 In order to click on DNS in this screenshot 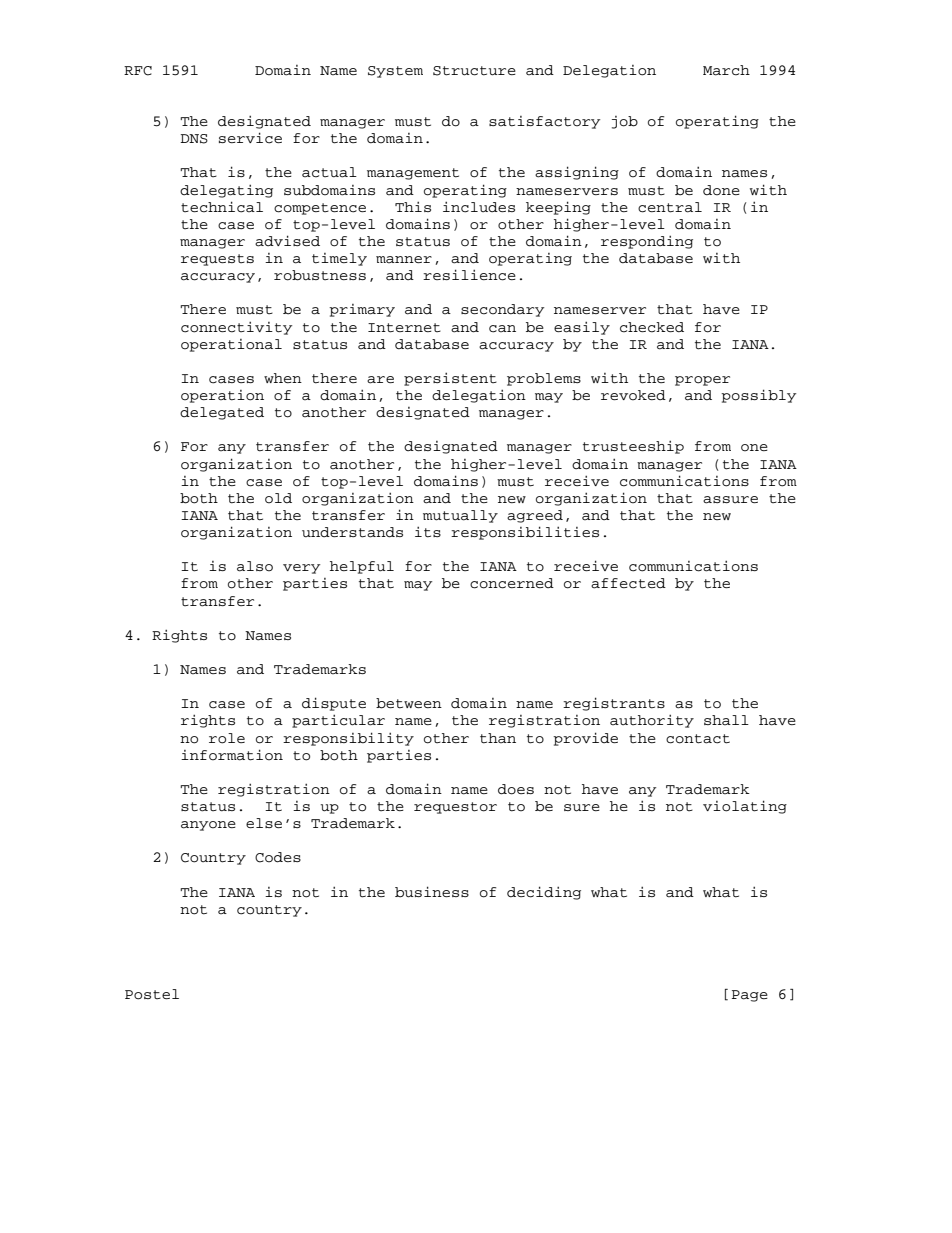, I will do `click(194, 139)`.
